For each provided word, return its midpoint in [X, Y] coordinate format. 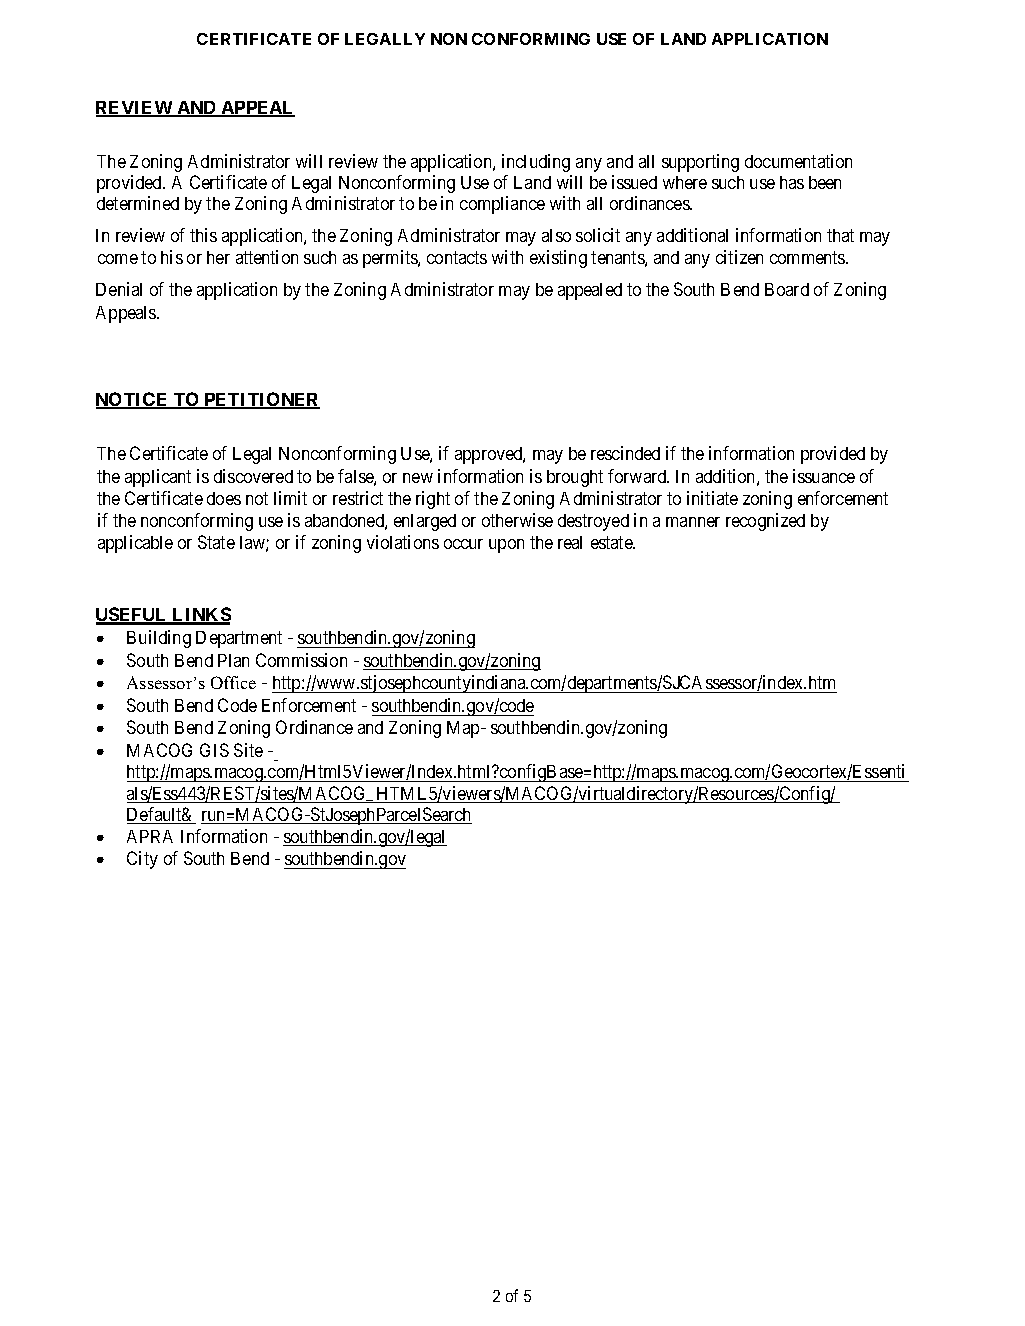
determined [138, 203]
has [792, 182]
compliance [502, 205]
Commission [301, 660]
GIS [214, 750]
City [142, 860]
